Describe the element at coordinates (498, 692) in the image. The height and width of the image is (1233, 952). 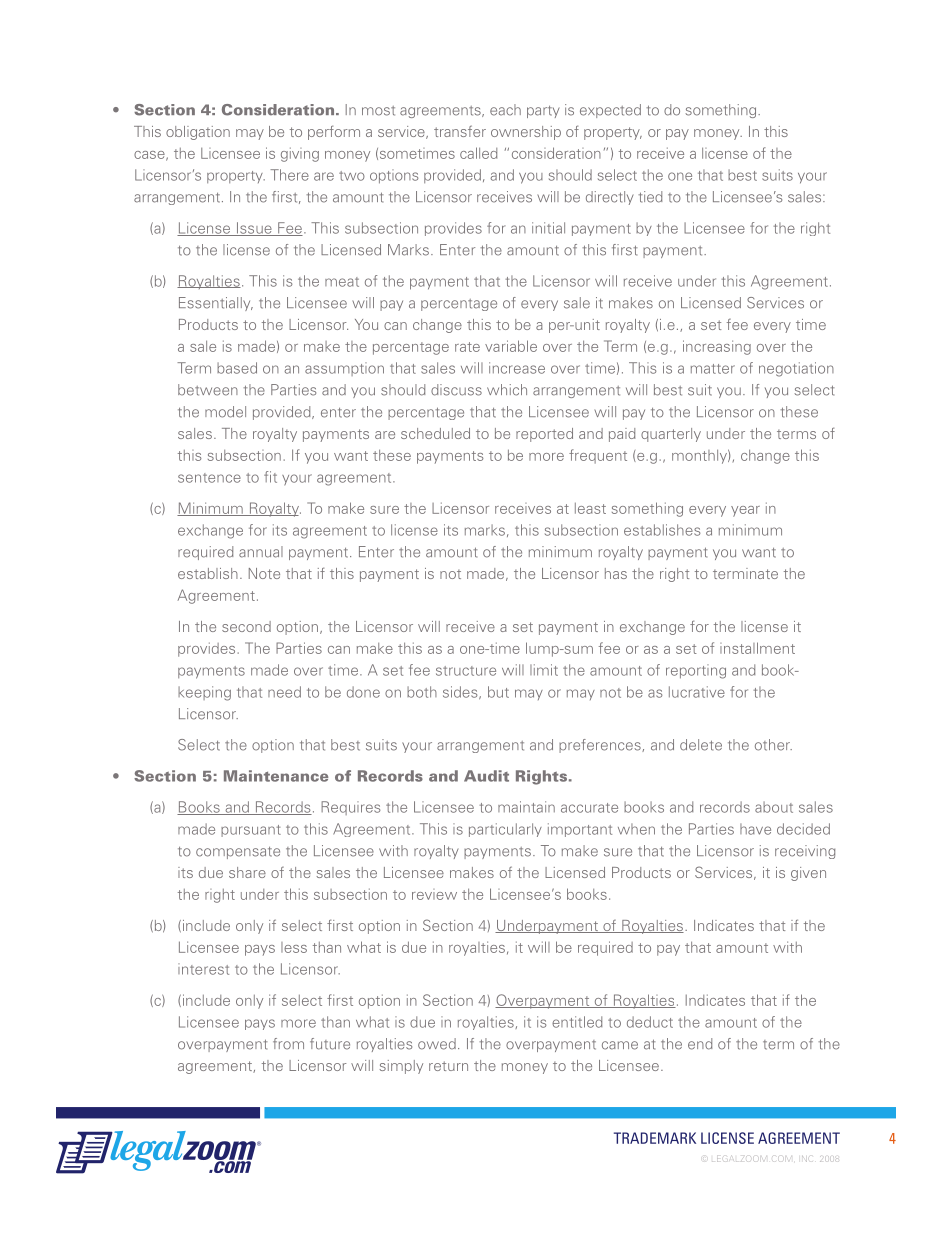
I see `but` at that location.
